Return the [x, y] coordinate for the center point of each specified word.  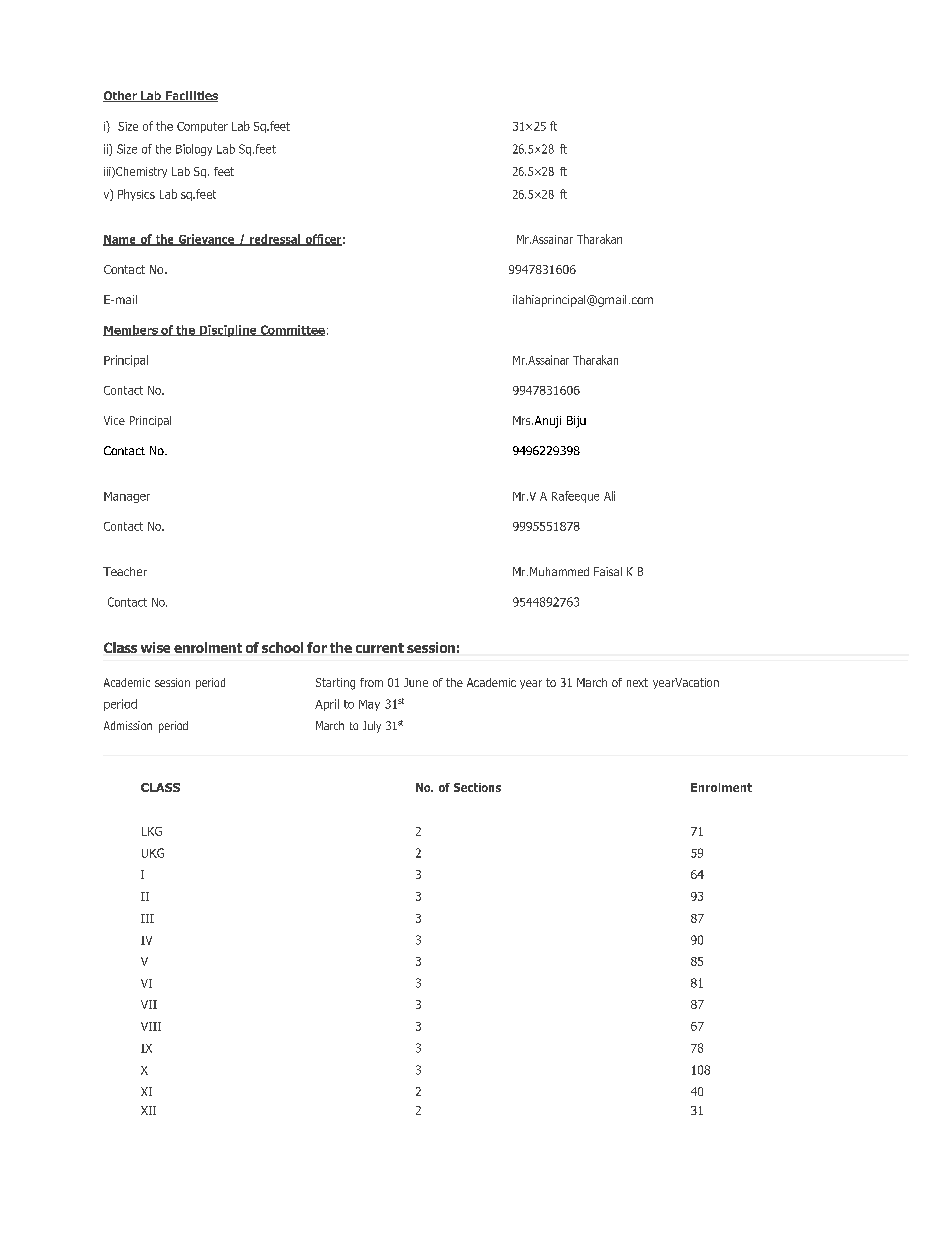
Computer [202, 127]
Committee [291, 330]
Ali [609, 496]
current [380, 648]
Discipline [228, 331]
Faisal [608, 571]
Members [131, 330]
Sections [477, 787]
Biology [194, 150]
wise [155, 647]
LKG [152, 831]
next [637, 682]
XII [148, 1110]
